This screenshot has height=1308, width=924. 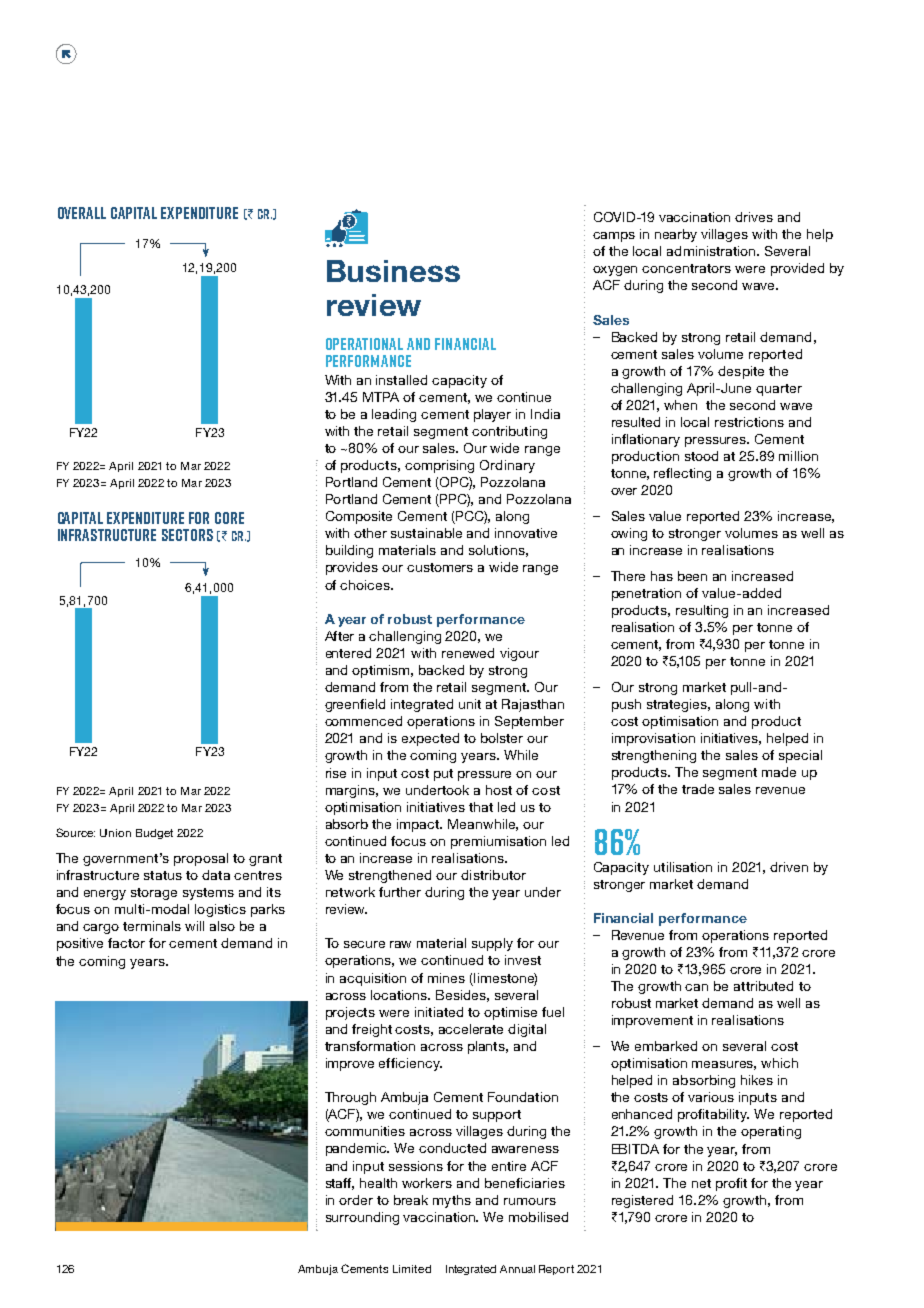 What do you see at coordinates (653, 739) in the screenshot?
I see `improvisation` at bounding box center [653, 739].
